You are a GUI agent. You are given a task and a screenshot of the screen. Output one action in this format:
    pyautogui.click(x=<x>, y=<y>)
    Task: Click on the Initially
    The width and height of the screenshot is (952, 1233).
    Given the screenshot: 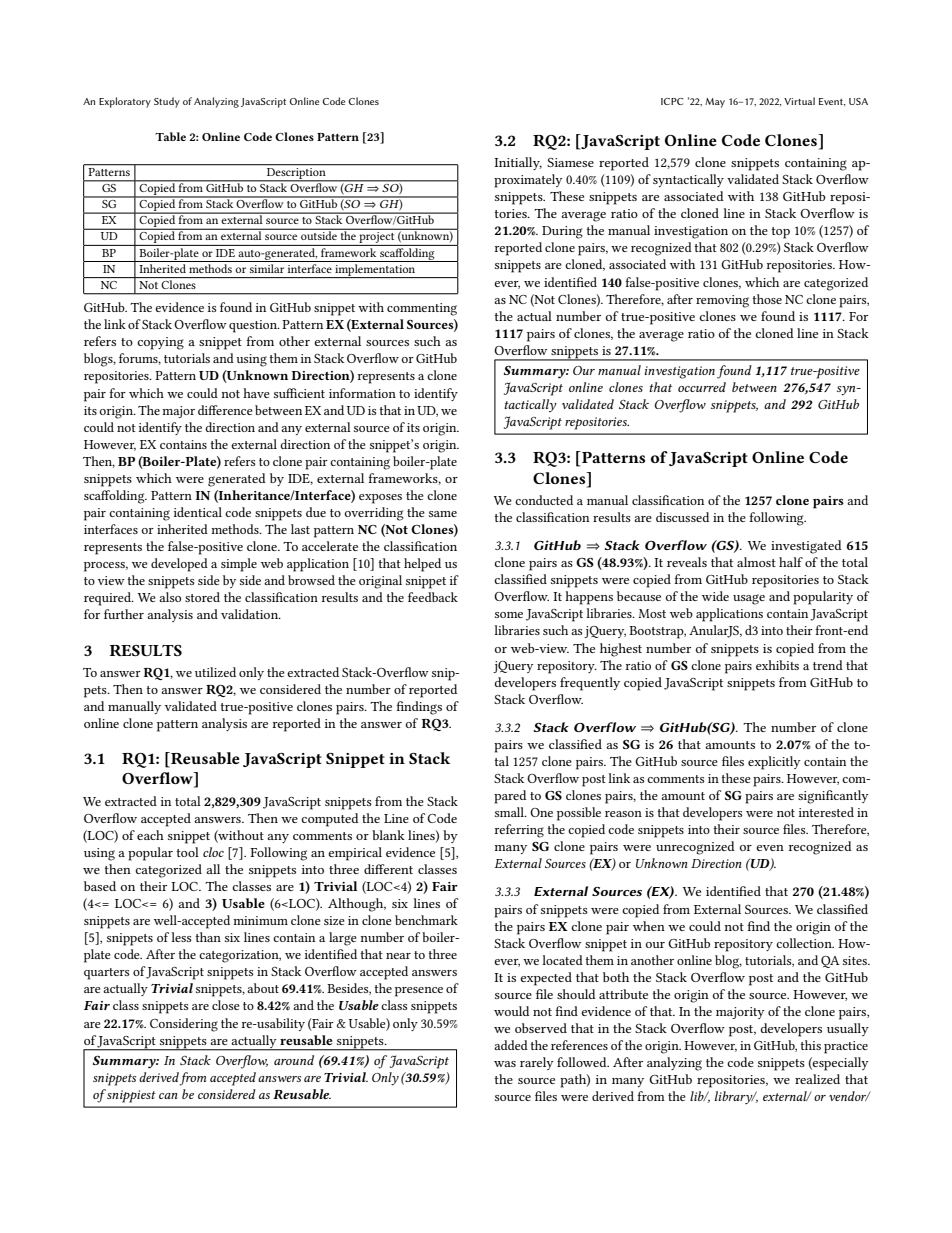 What is the action you would take?
    pyautogui.click(x=518, y=163)
